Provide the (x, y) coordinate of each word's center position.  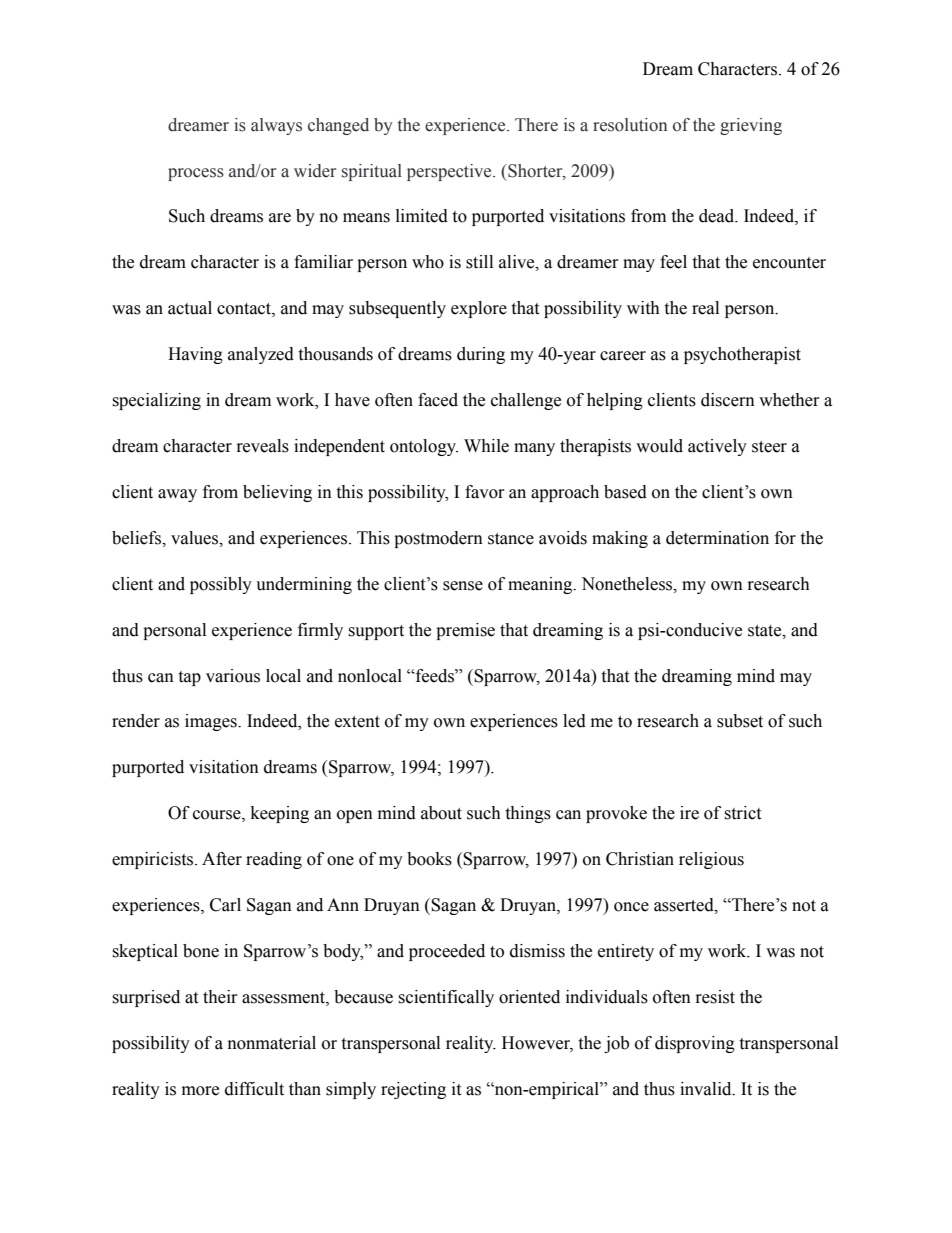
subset (740, 721)
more (200, 1091)
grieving (751, 126)
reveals (263, 446)
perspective (450, 172)
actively (717, 447)
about (441, 813)
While (486, 446)
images (212, 722)
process (196, 174)
